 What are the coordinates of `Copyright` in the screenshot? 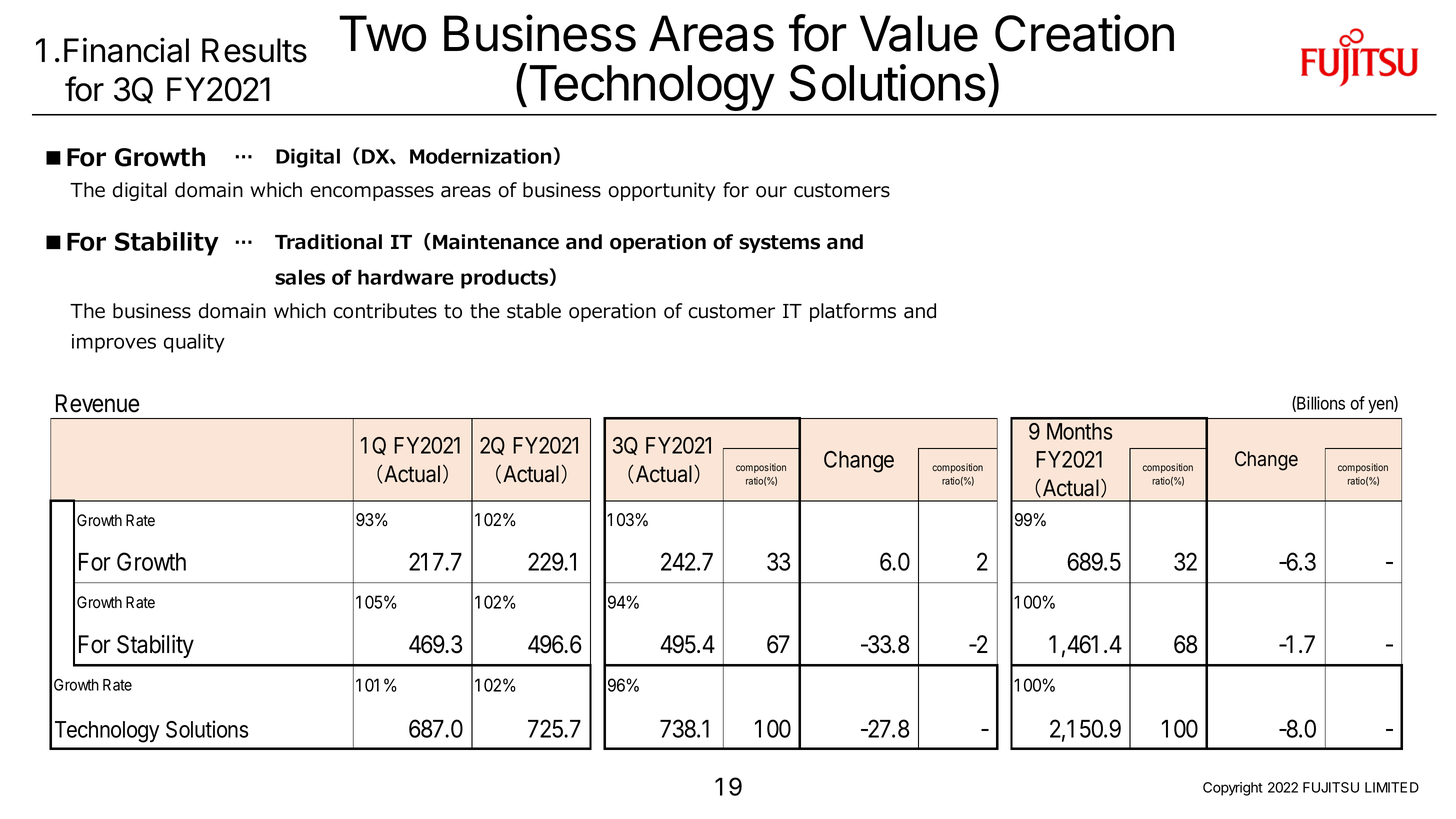 It's located at (1233, 789).
